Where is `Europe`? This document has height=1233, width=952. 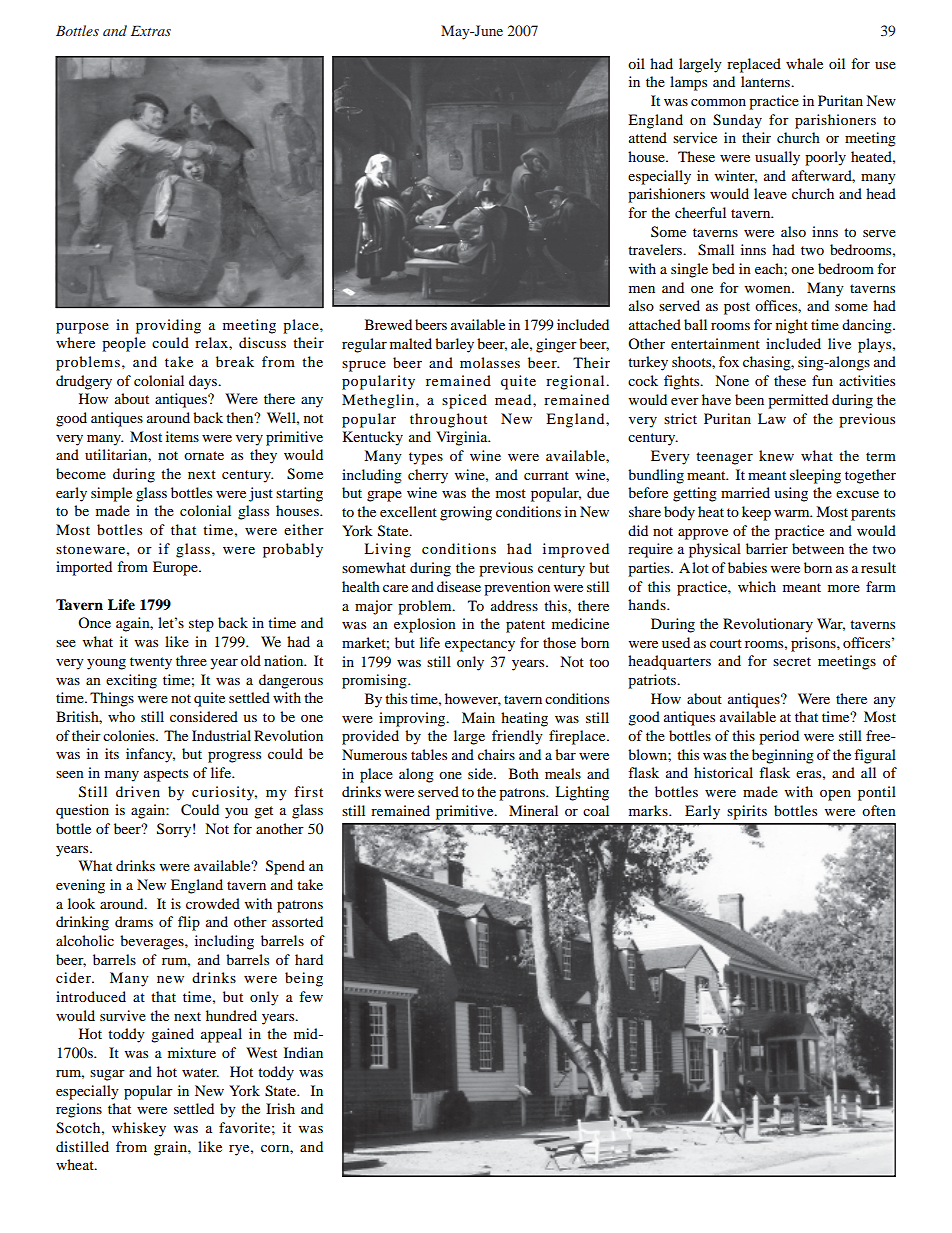
Europe is located at coordinates (176, 568).
